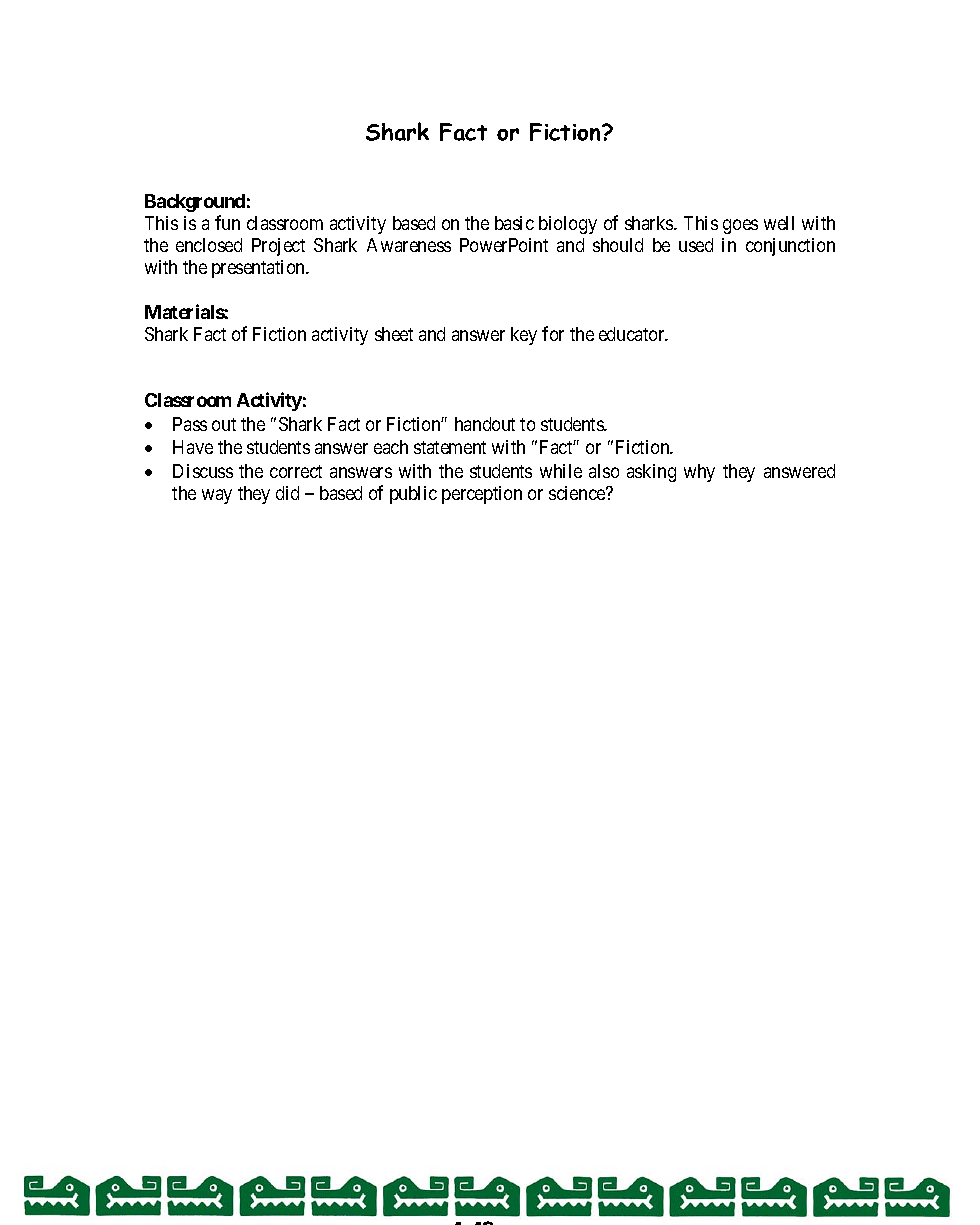 This screenshot has height=1225, width=980. I want to click on fun, so click(227, 222).
